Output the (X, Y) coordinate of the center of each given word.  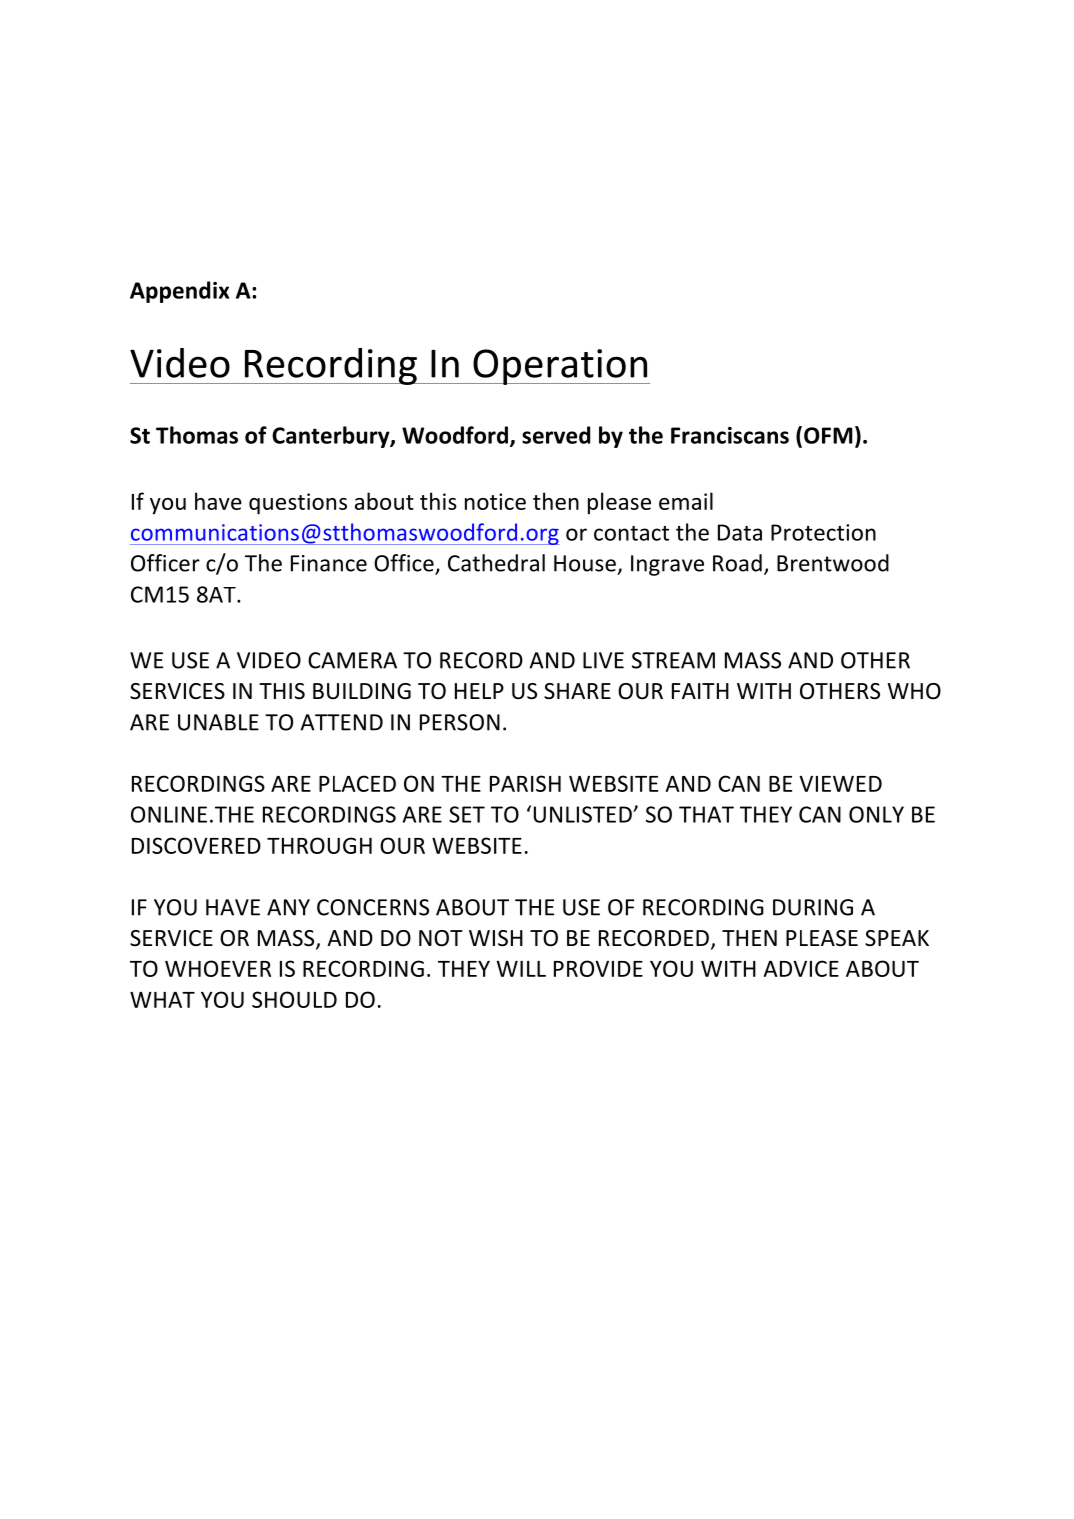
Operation (560, 367)
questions (298, 504)
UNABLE (218, 722)
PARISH (525, 783)
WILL (521, 969)
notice (495, 501)
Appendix (179, 292)
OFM (828, 435)
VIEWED (840, 784)
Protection (823, 532)
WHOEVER (218, 968)
